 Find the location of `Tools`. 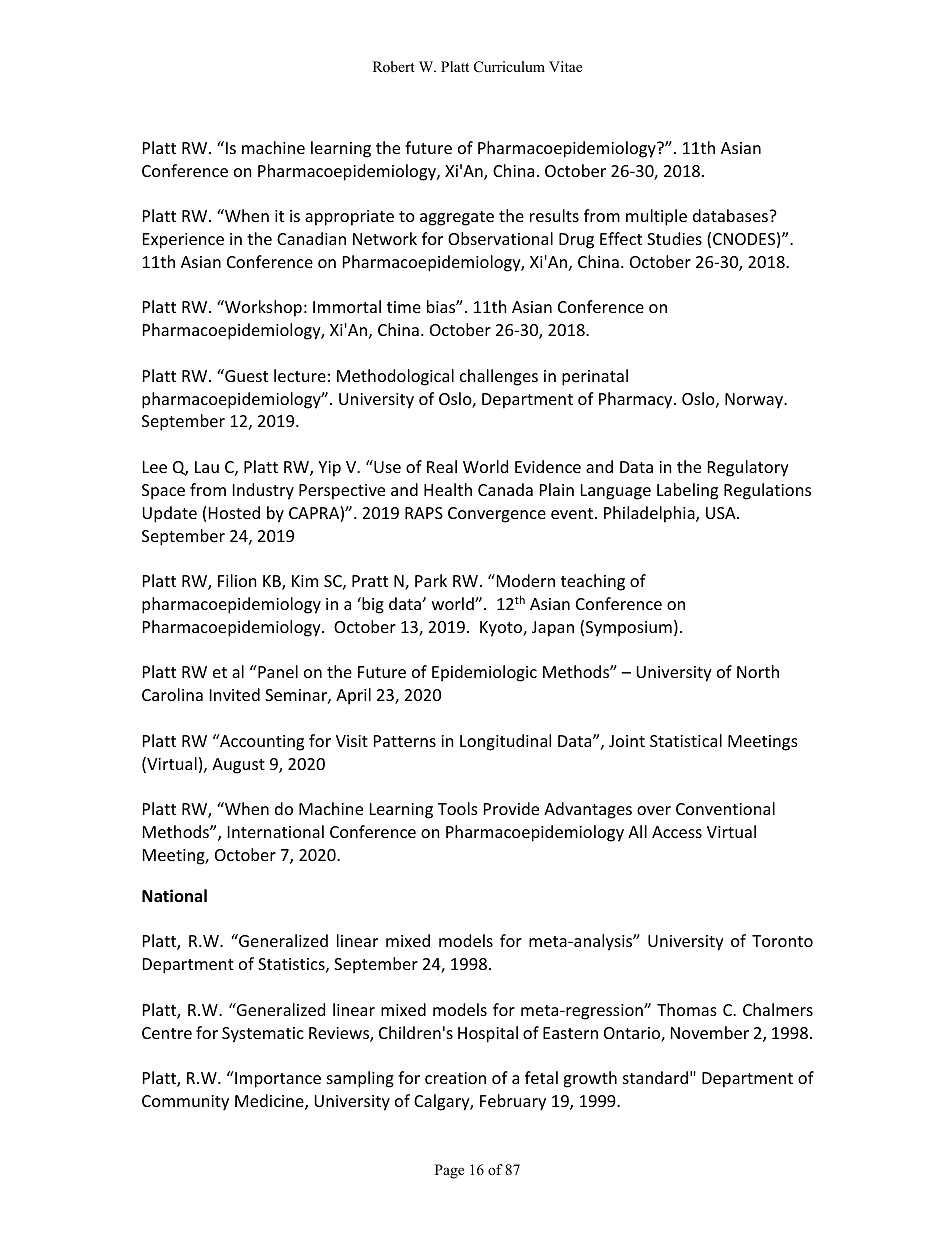

Tools is located at coordinates (458, 808).
